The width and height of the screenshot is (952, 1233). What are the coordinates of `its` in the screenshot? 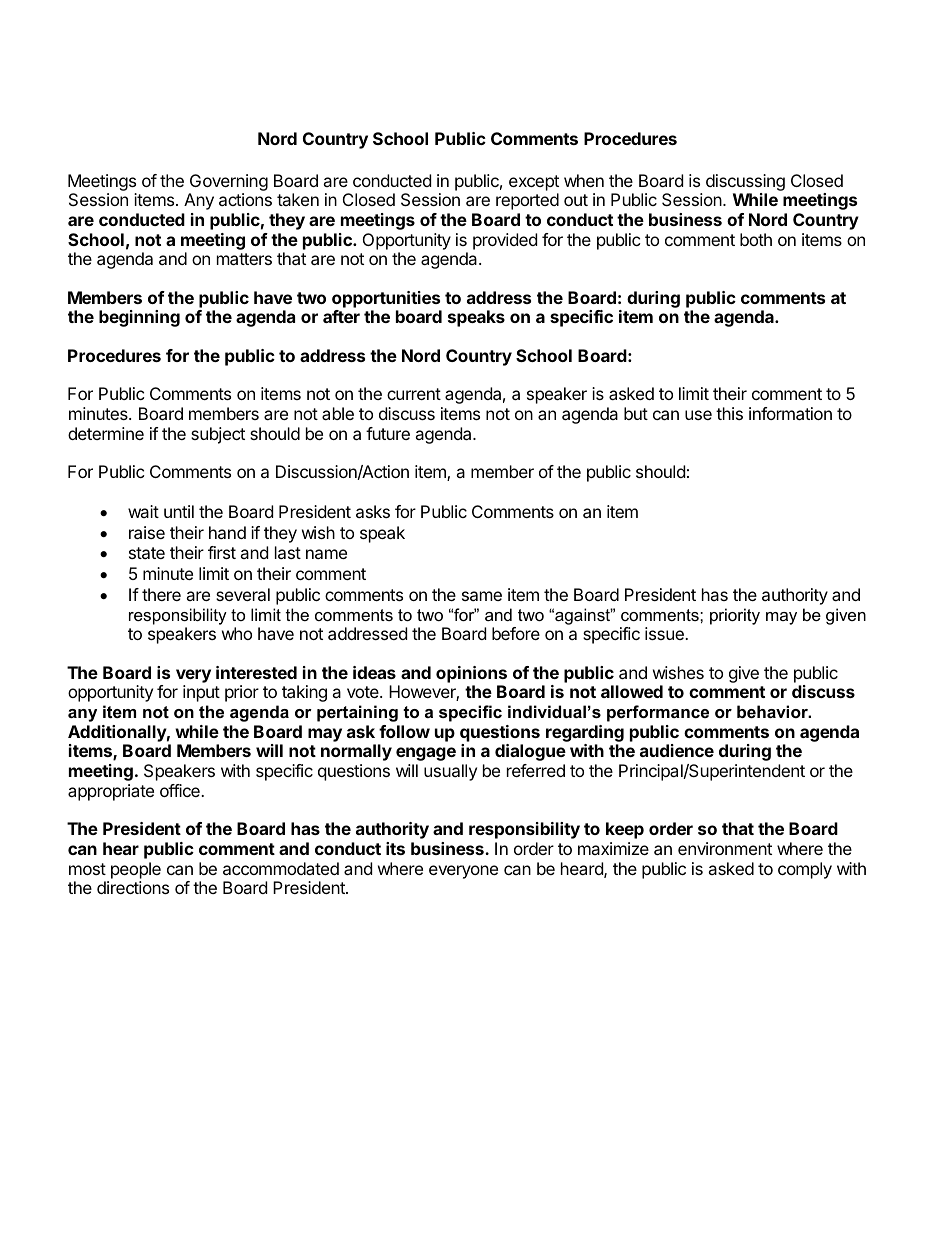 It's located at (395, 848).
